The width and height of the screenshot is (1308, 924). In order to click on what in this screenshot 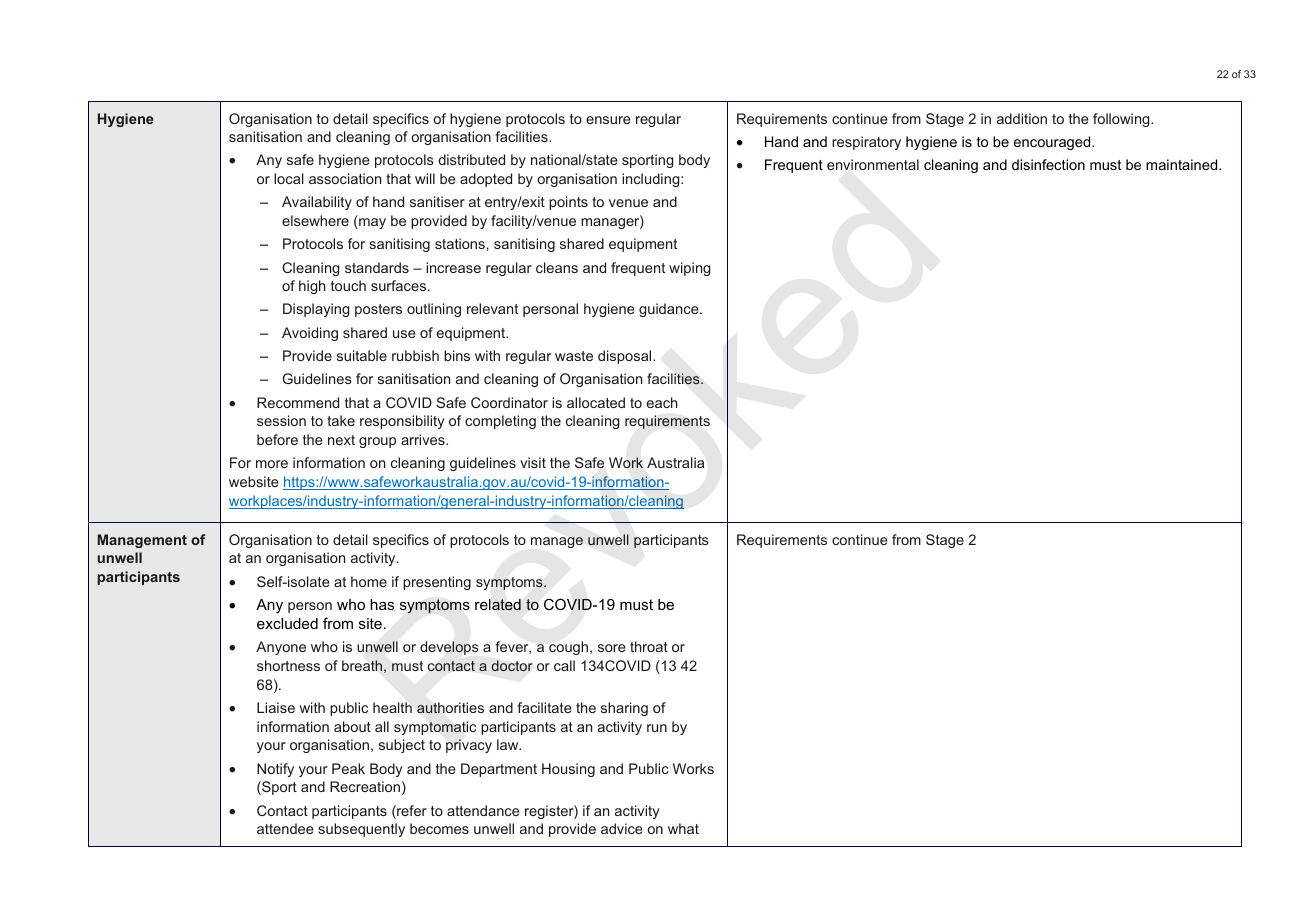, I will do `click(683, 828)`.
